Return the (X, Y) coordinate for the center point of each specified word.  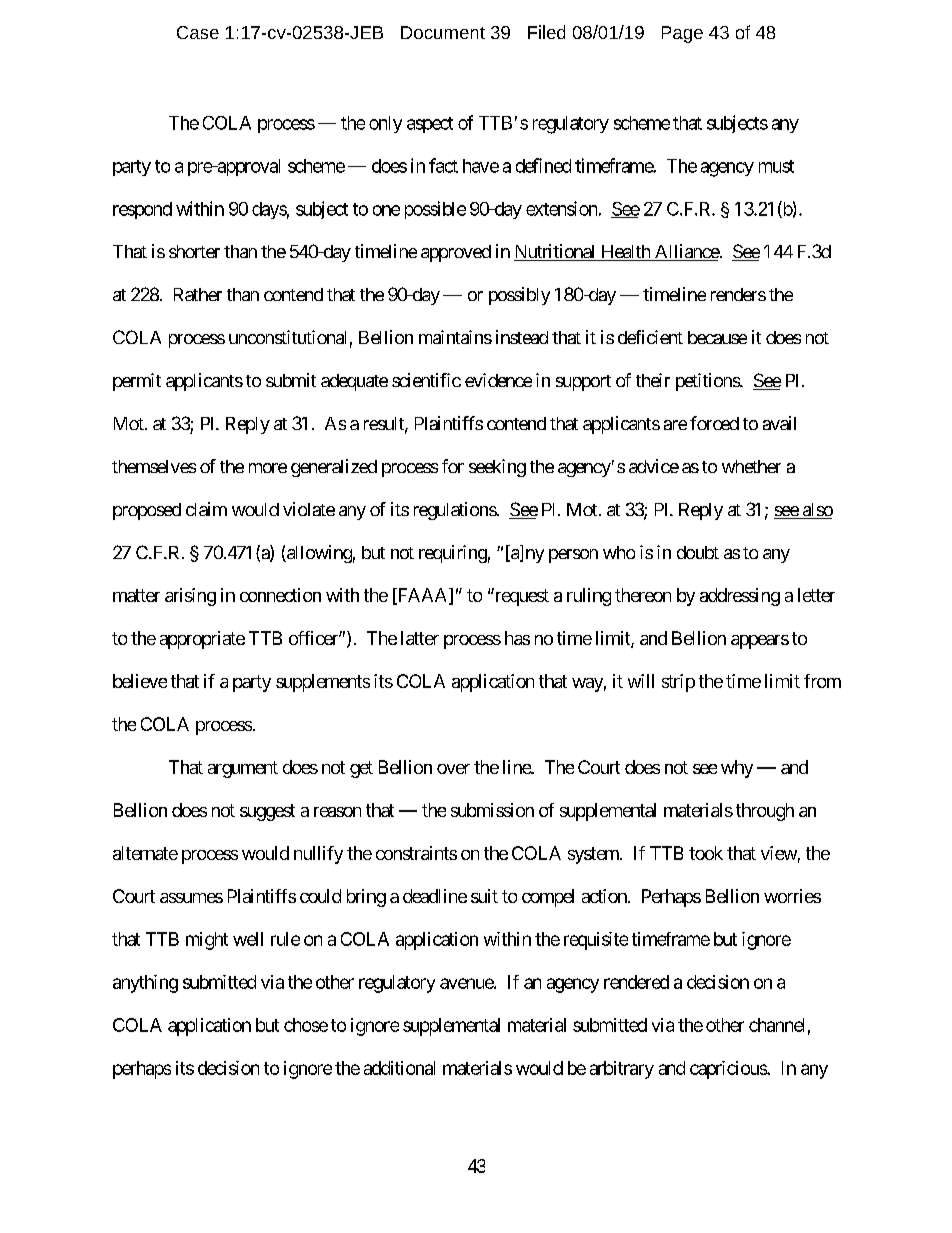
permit (137, 382)
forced (714, 423)
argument (243, 769)
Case (198, 32)
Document (443, 32)
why (737, 769)
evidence (498, 380)
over (453, 769)
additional (399, 1068)
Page (682, 34)
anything (145, 984)
